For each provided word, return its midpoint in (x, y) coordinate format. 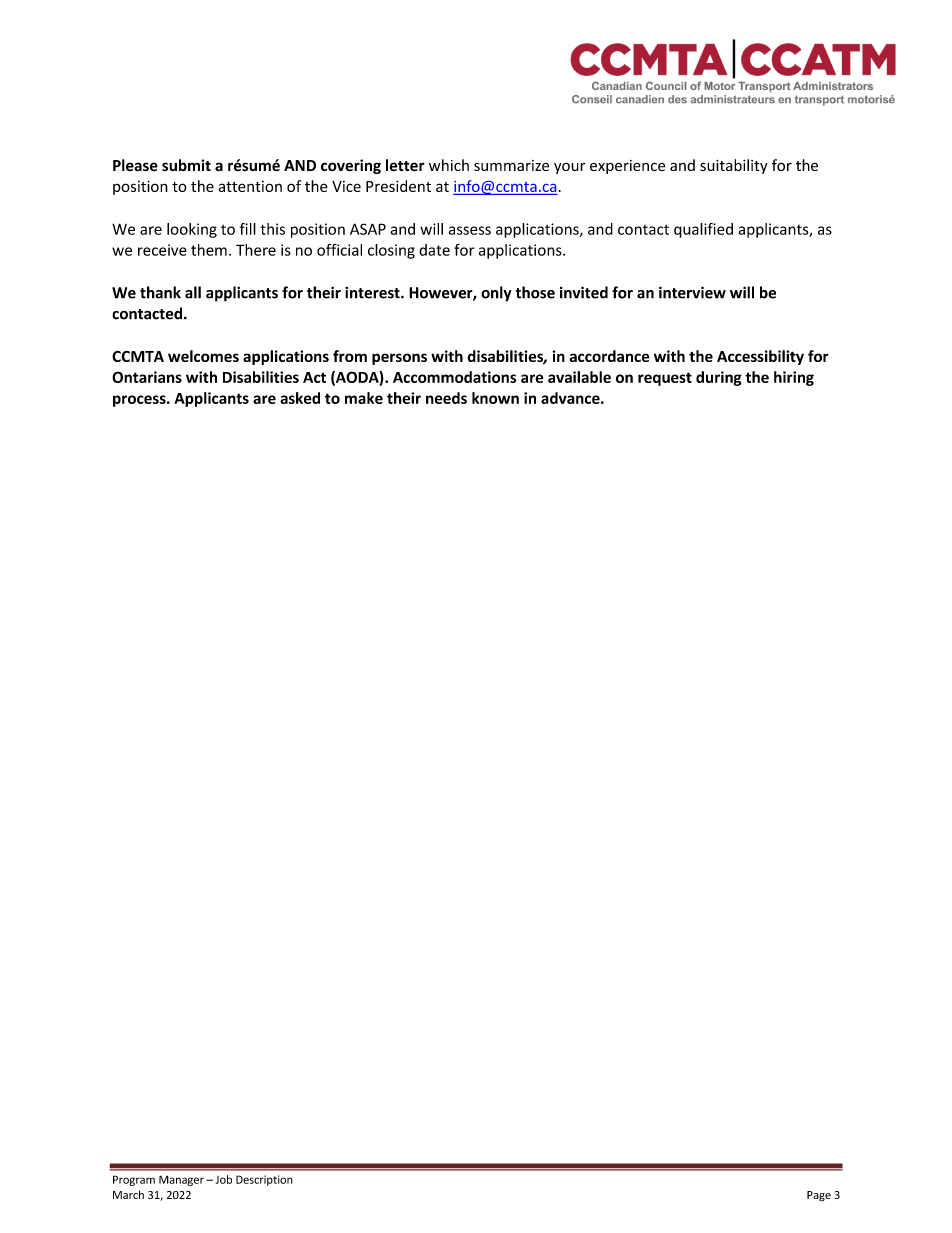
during (719, 378)
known (495, 398)
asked (300, 398)
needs (446, 398)
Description (264, 1180)
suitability (734, 166)
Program (134, 1180)
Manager (181, 1180)
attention (250, 186)
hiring (794, 378)
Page (819, 1196)
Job (224, 1179)
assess (470, 230)
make (364, 398)
